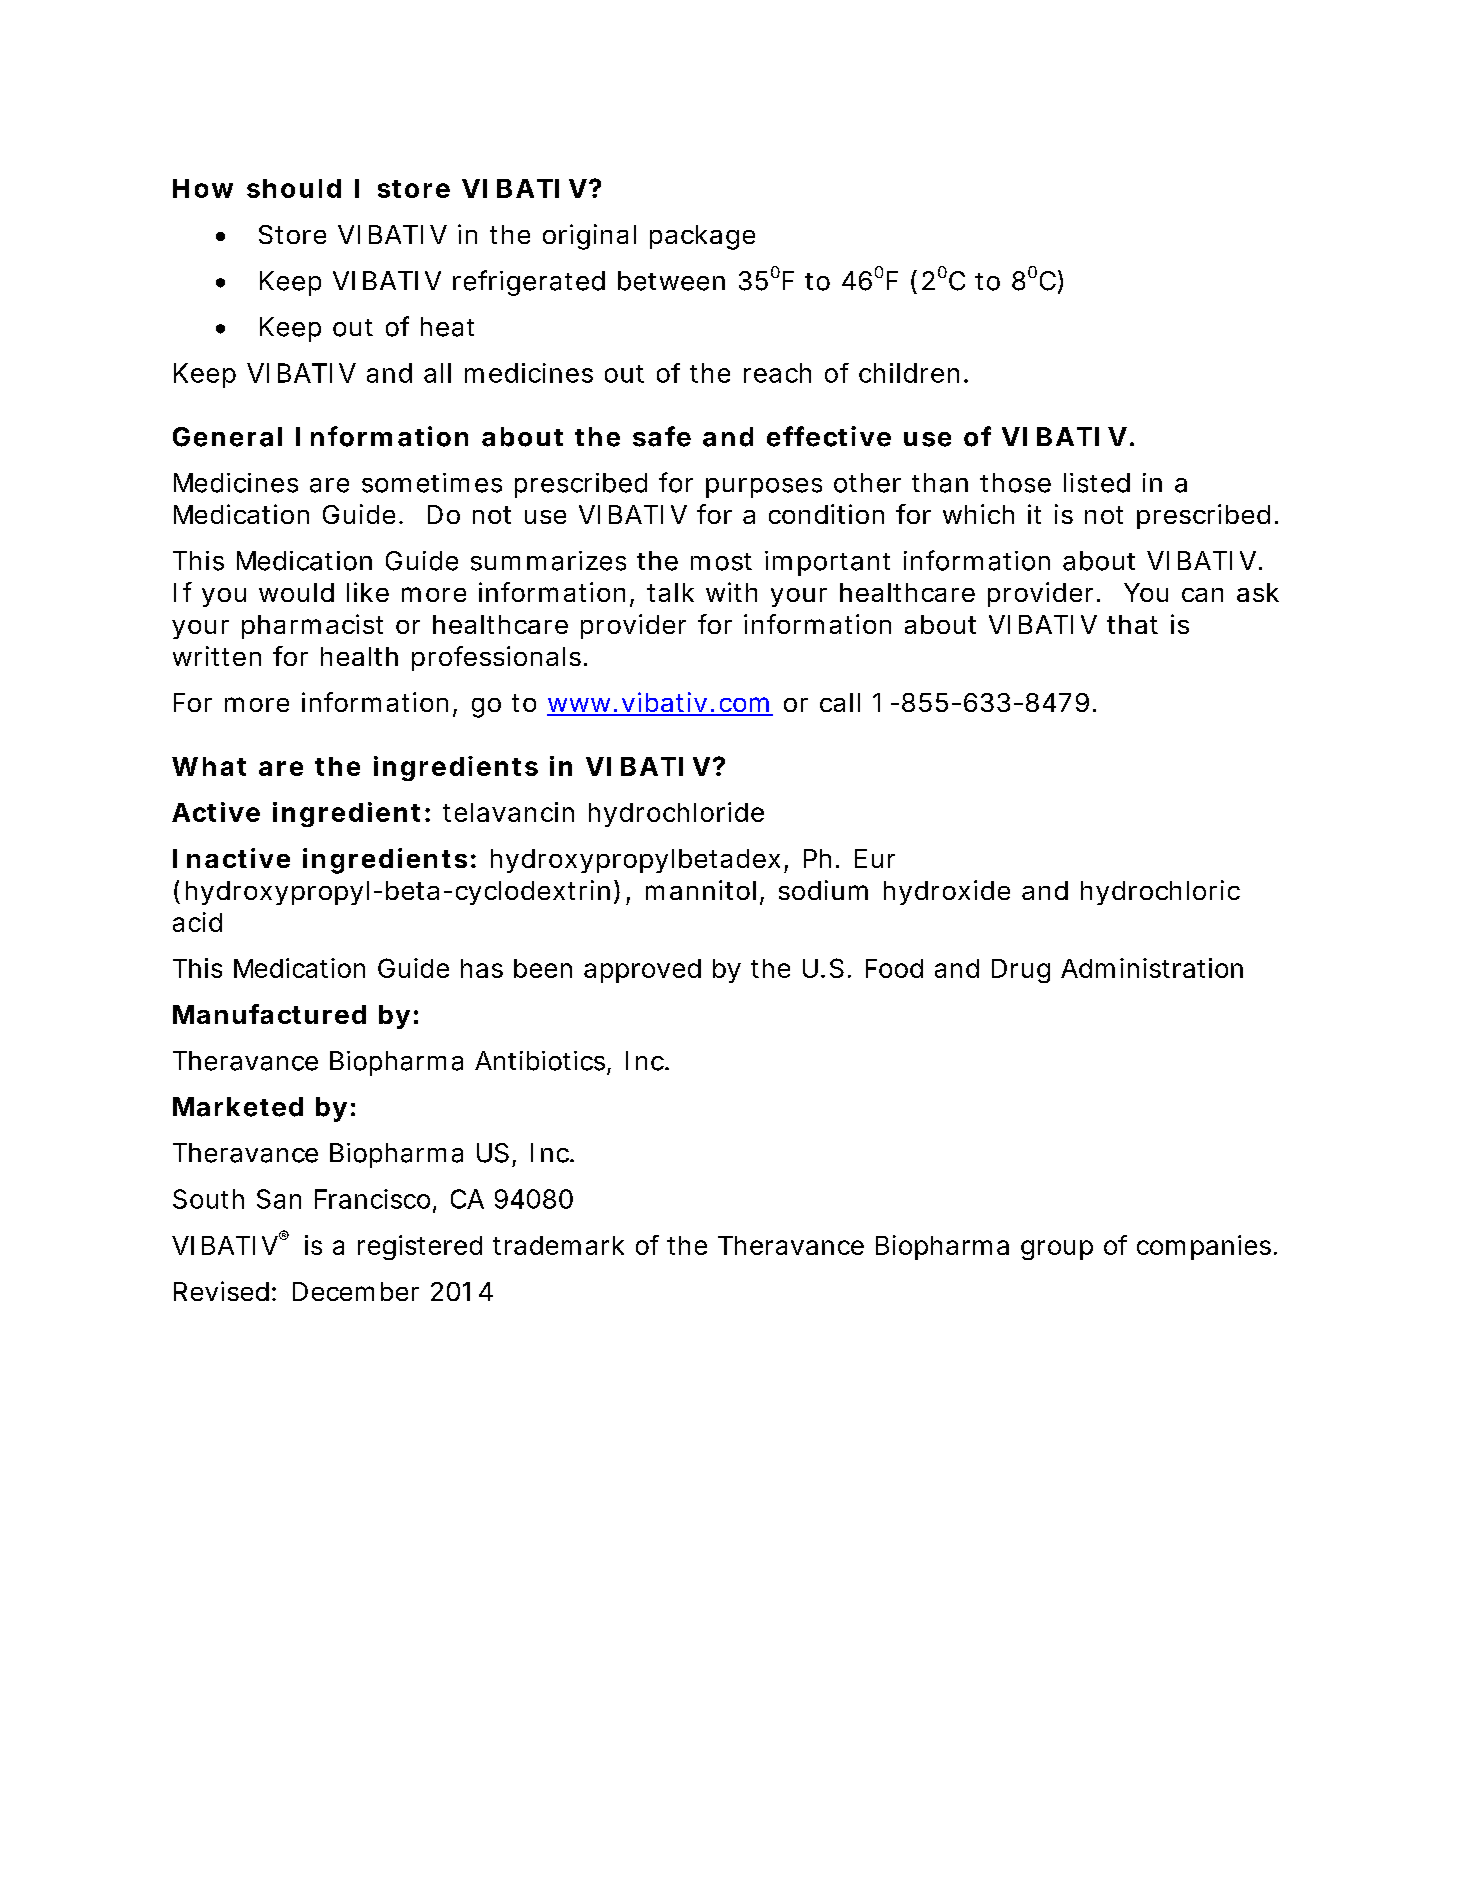  I want to click on package, so click(702, 237).
